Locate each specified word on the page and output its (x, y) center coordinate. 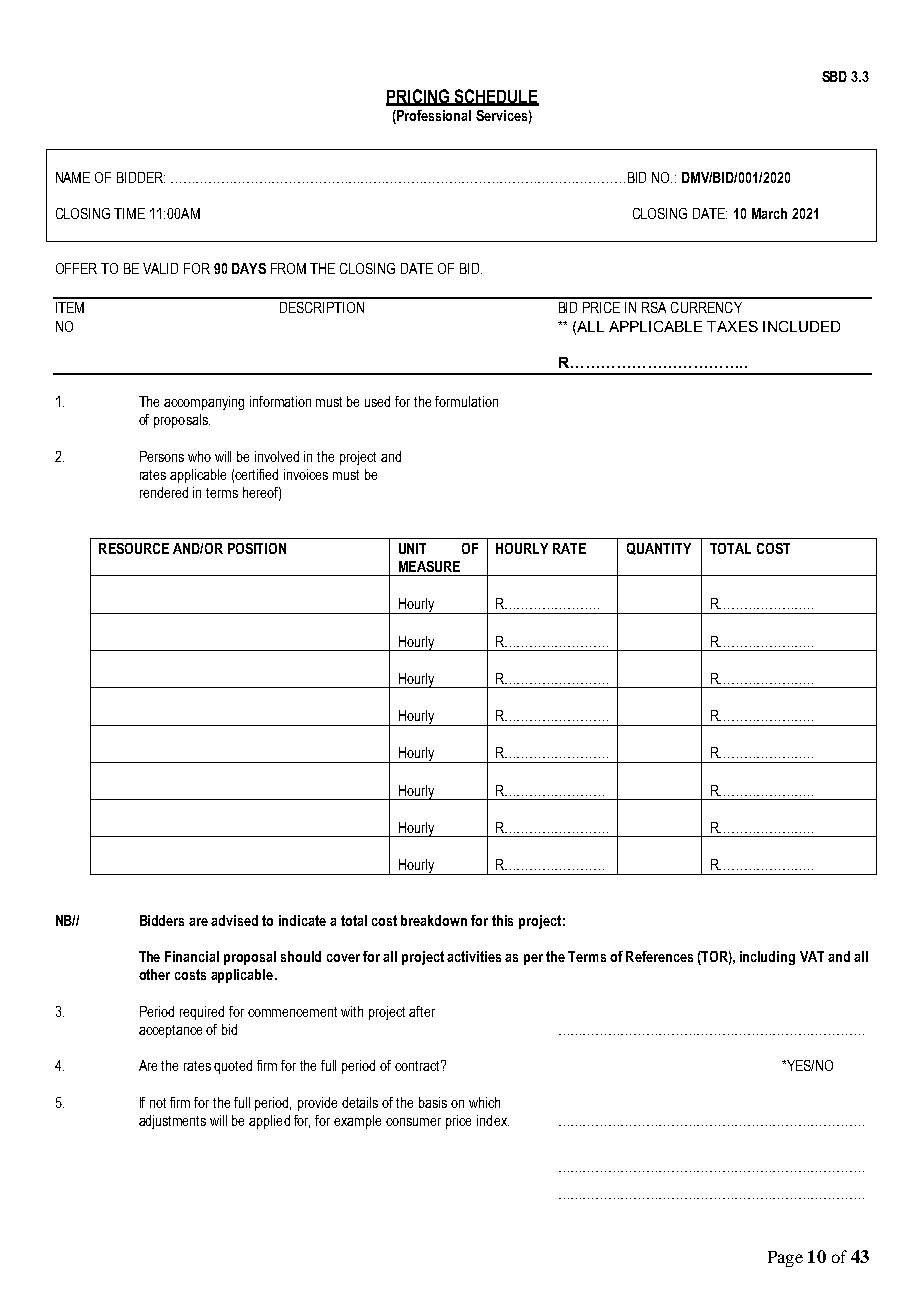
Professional (433, 117)
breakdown (434, 920)
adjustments (172, 1122)
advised (234, 920)
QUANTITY (659, 549)
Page (785, 1259)
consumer (413, 1122)
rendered (164, 492)
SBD (834, 76)
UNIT (412, 548)
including (767, 958)
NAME (73, 177)
